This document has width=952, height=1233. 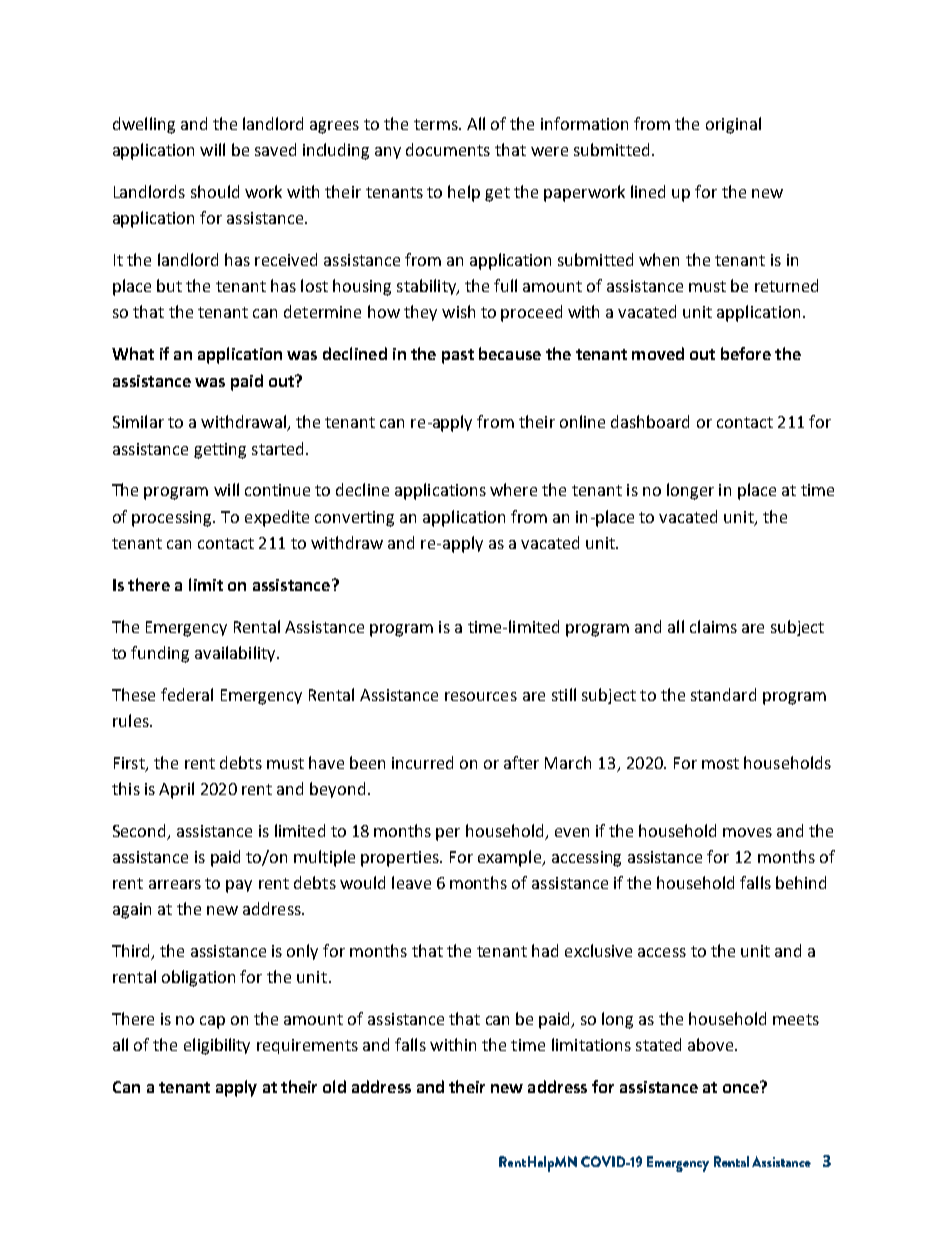 I want to click on eligibility, so click(x=217, y=1046).
